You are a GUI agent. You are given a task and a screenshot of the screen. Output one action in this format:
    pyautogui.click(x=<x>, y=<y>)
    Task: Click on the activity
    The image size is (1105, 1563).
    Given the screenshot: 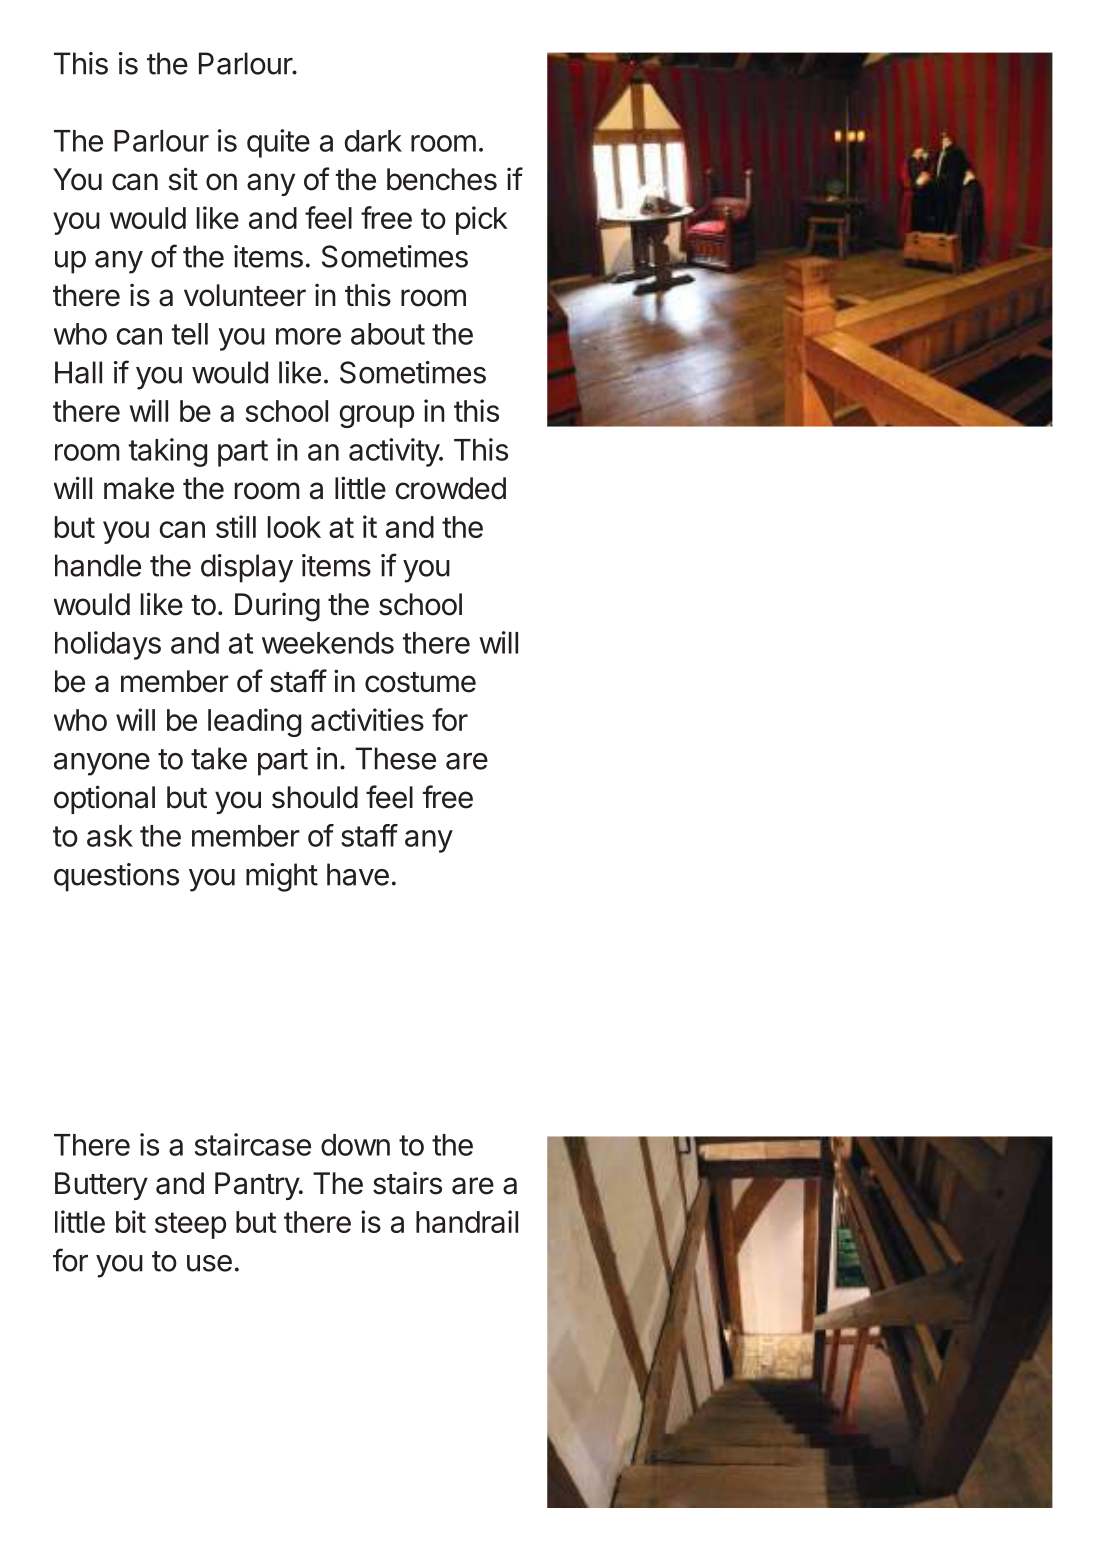 What is the action you would take?
    pyautogui.click(x=395, y=452)
